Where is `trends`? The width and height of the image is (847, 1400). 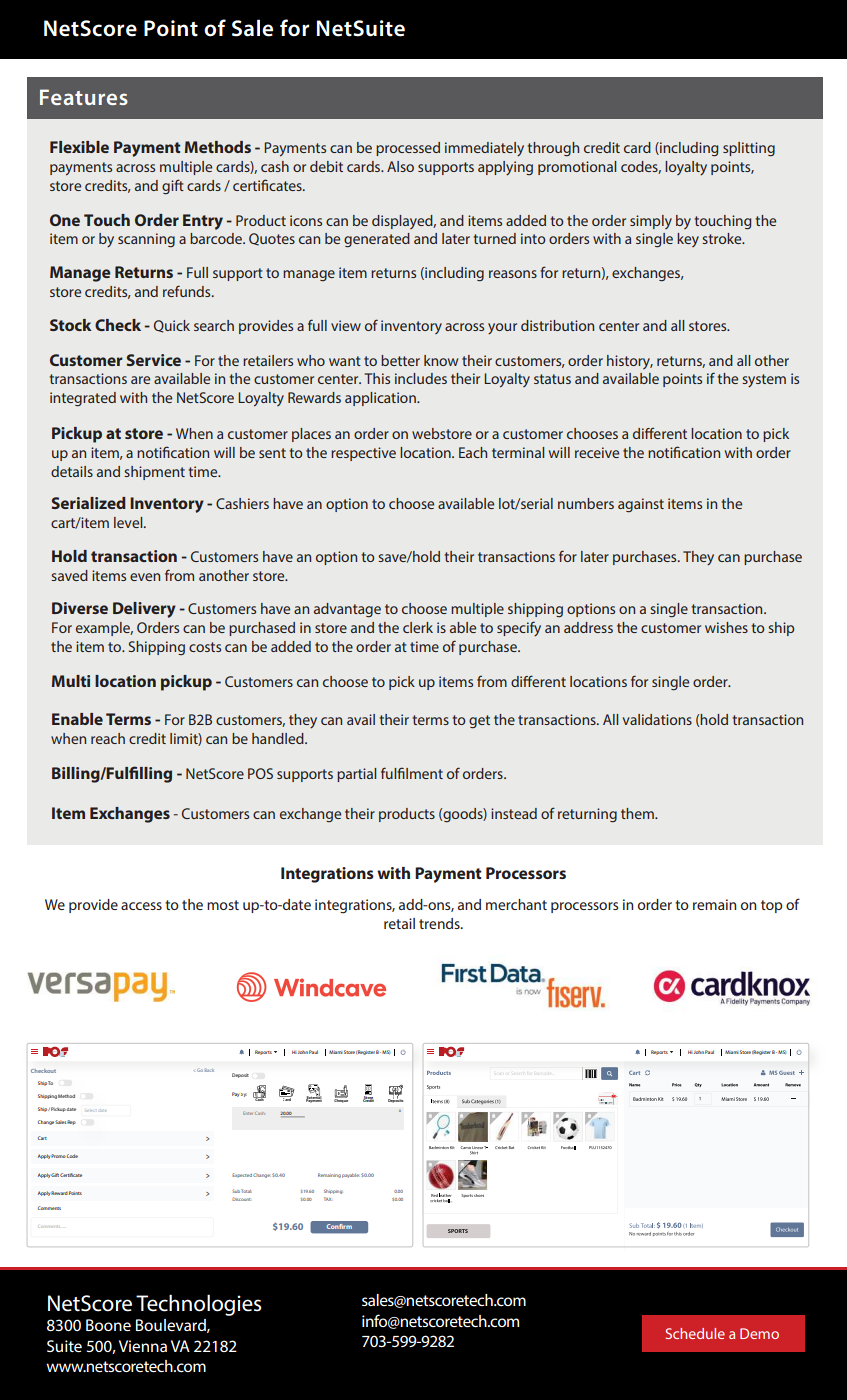
trends is located at coordinates (440, 923).
